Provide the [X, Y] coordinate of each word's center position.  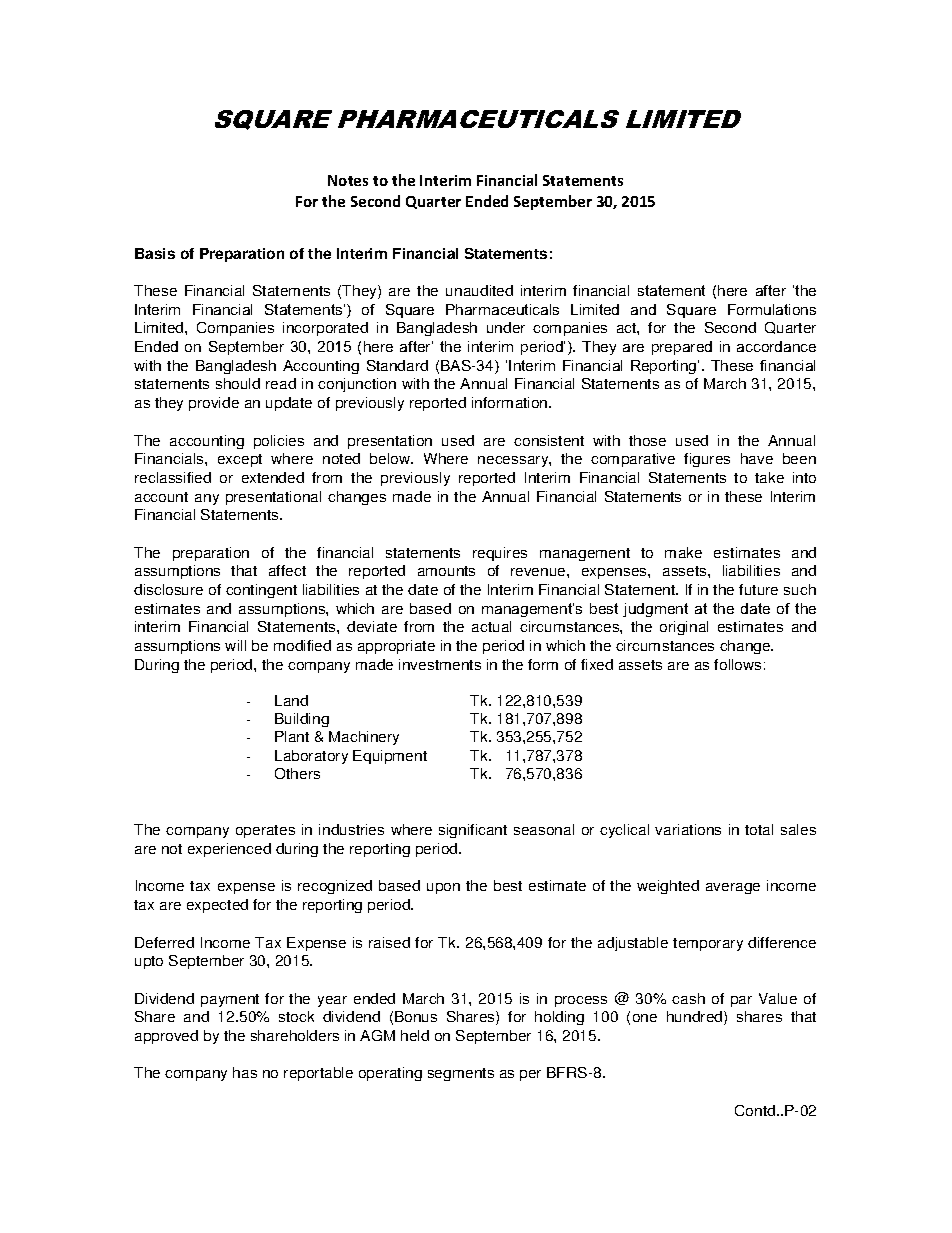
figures [707, 460]
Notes [348, 180]
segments [461, 1074]
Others [297, 773]
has [245, 1072]
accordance [776, 346]
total [759, 829]
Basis [155, 253]
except [240, 460]
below [391, 458]
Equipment [390, 757]
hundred [696, 1018]
